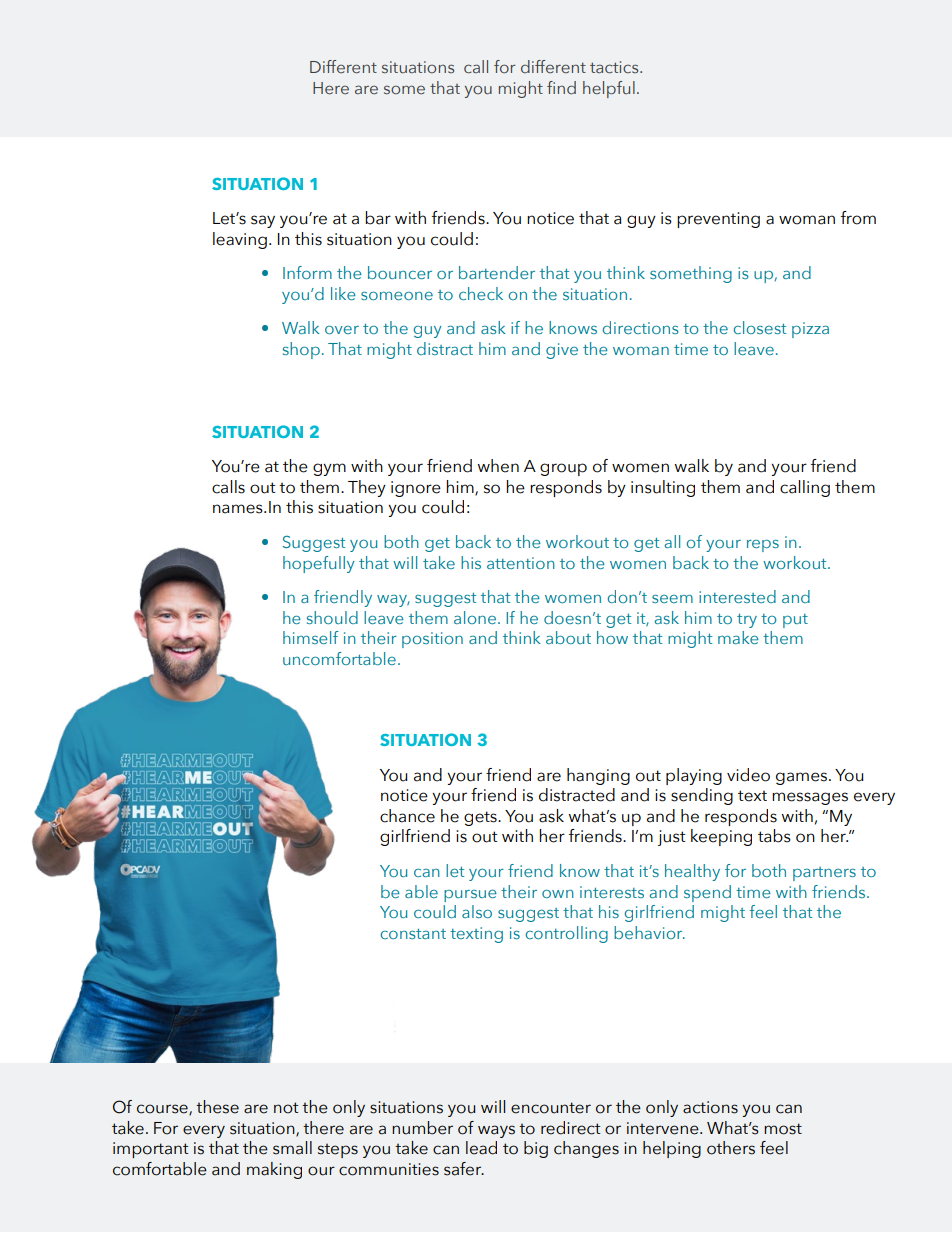 The height and width of the page is (1233, 952). Describe the element at coordinates (319, 564) in the page. I see `hopefully` at that location.
